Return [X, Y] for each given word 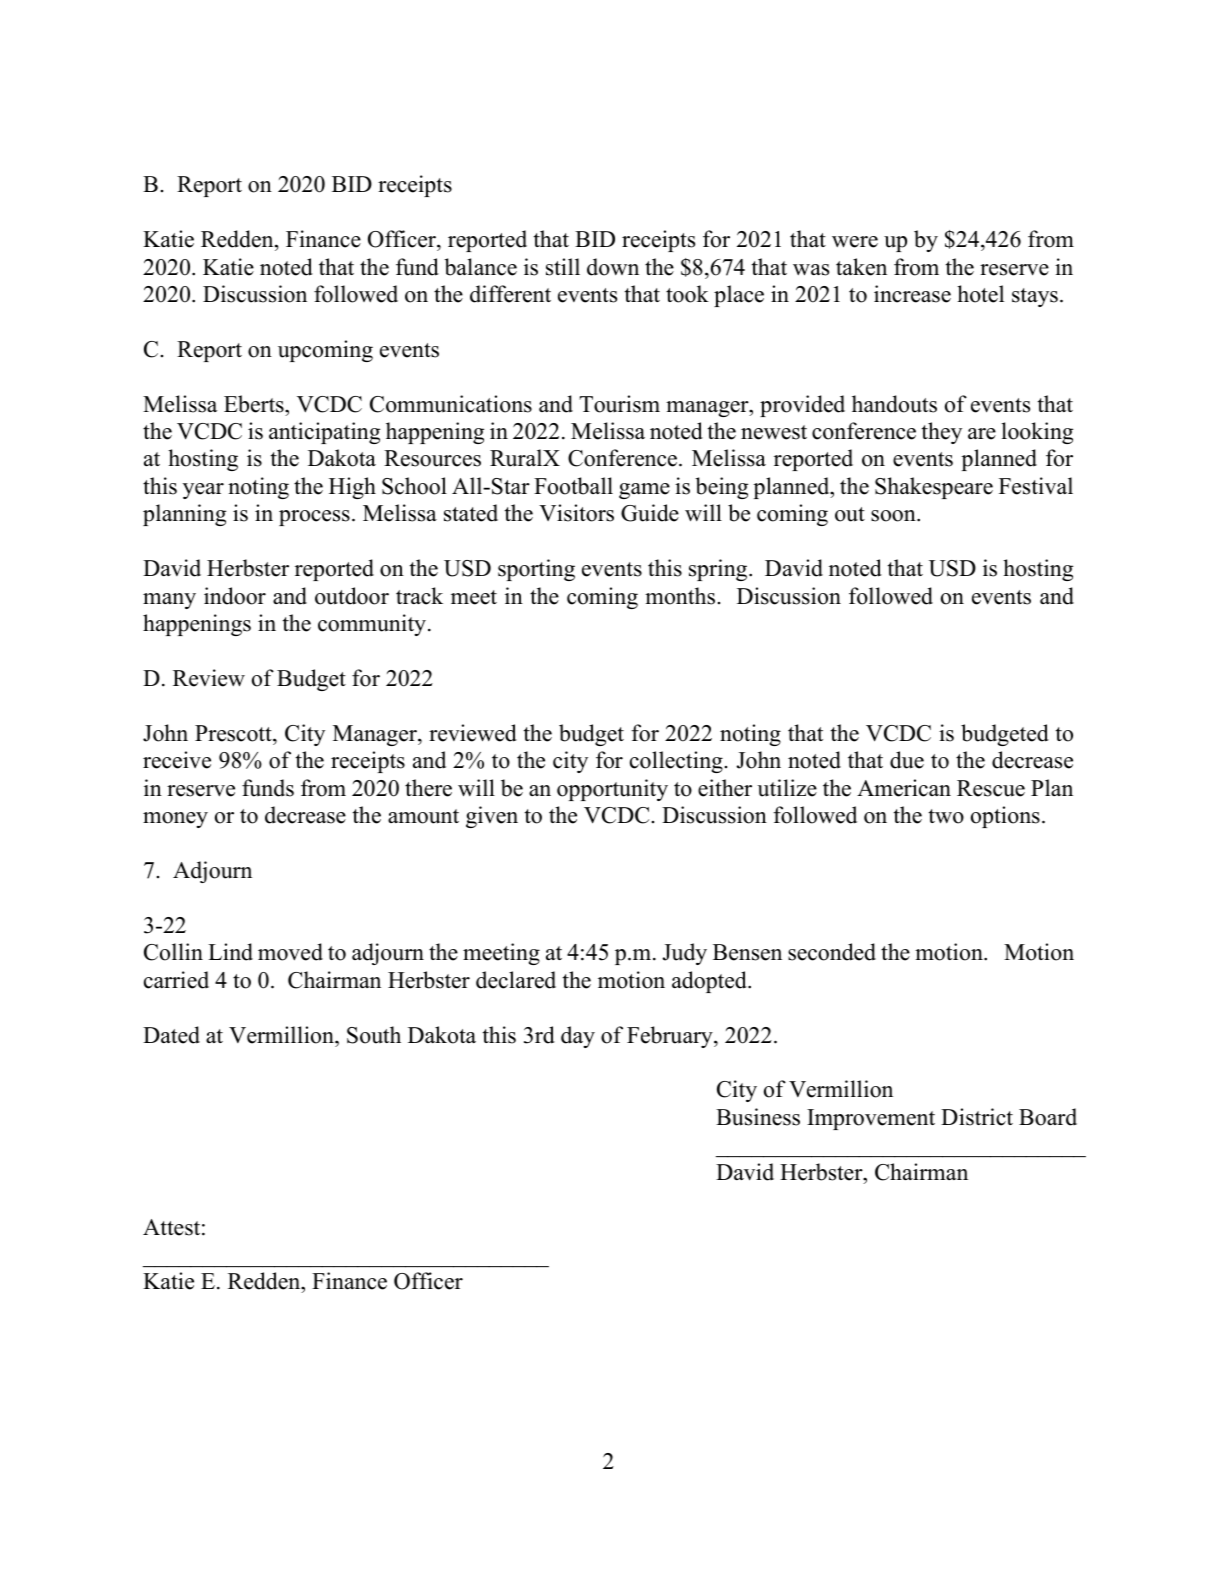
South [374, 1035]
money [175, 820]
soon [894, 516]
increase [912, 294]
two [946, 816]
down [613, 267]
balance [480, 267]
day [578, 1037]
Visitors [576, 513]
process [314, 518]
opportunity [612, 790]
